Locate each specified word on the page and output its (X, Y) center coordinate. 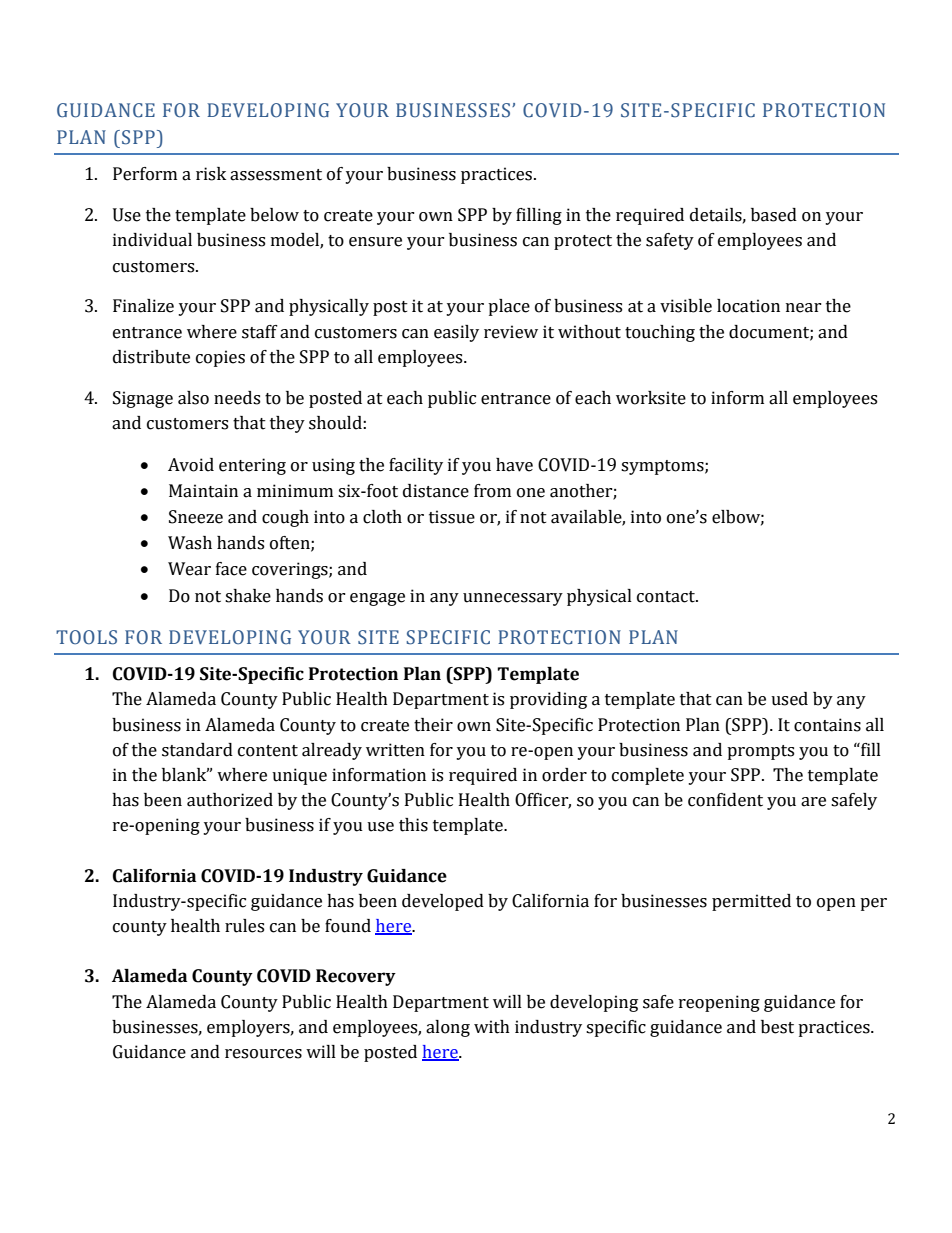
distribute (151, 357)
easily (456, 333)
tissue (452, 517)
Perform (145, 174)
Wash (190, 543)
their (433, 725)
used (789, 699)
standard (197, 750)
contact (667, 597)
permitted (751, 902)
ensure (375, 242)
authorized (230, 800)
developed (443, 902)
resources (263, 1054)
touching (660, 333)
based (774, 215)
